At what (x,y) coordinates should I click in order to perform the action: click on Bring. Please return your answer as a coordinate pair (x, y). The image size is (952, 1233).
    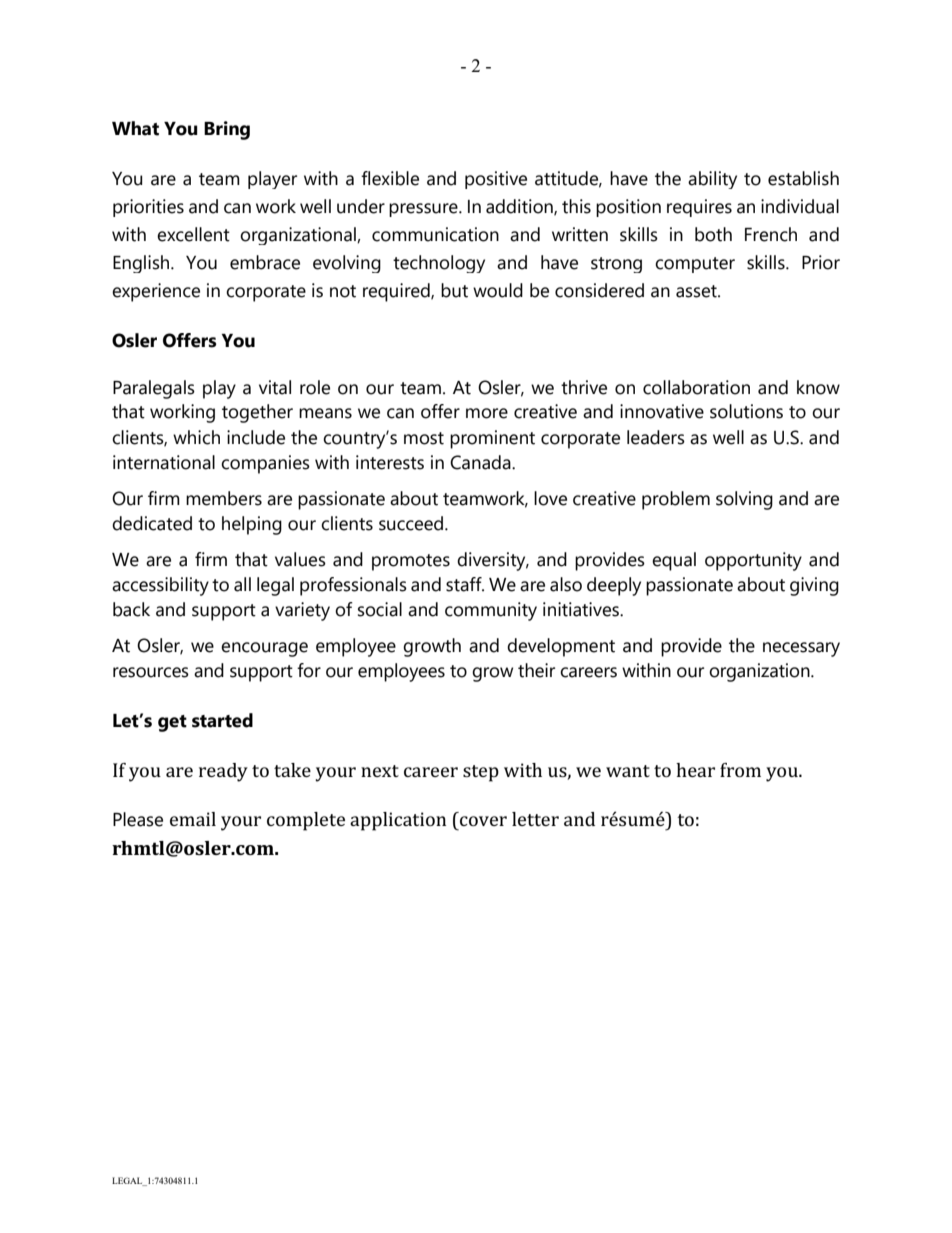
    Looking at the image, I should click on (227, 130).
